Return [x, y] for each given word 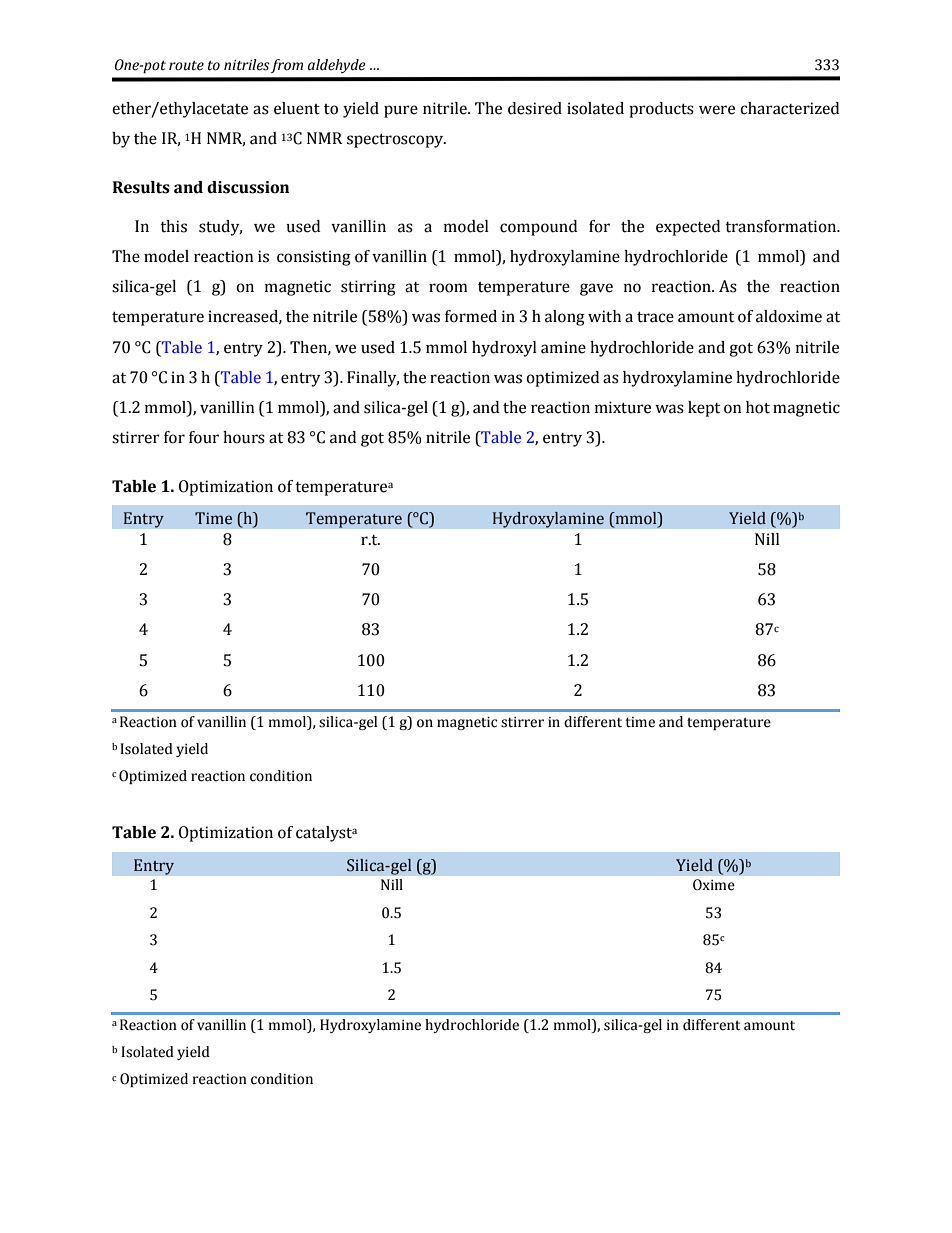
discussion [248, 187]
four [204, 437]
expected [688, 228]
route [186, 66]
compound [538, 228]
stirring [368, 288]
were [717, 110]
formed [471, 316]
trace [655, 317]
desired [535, 108]
